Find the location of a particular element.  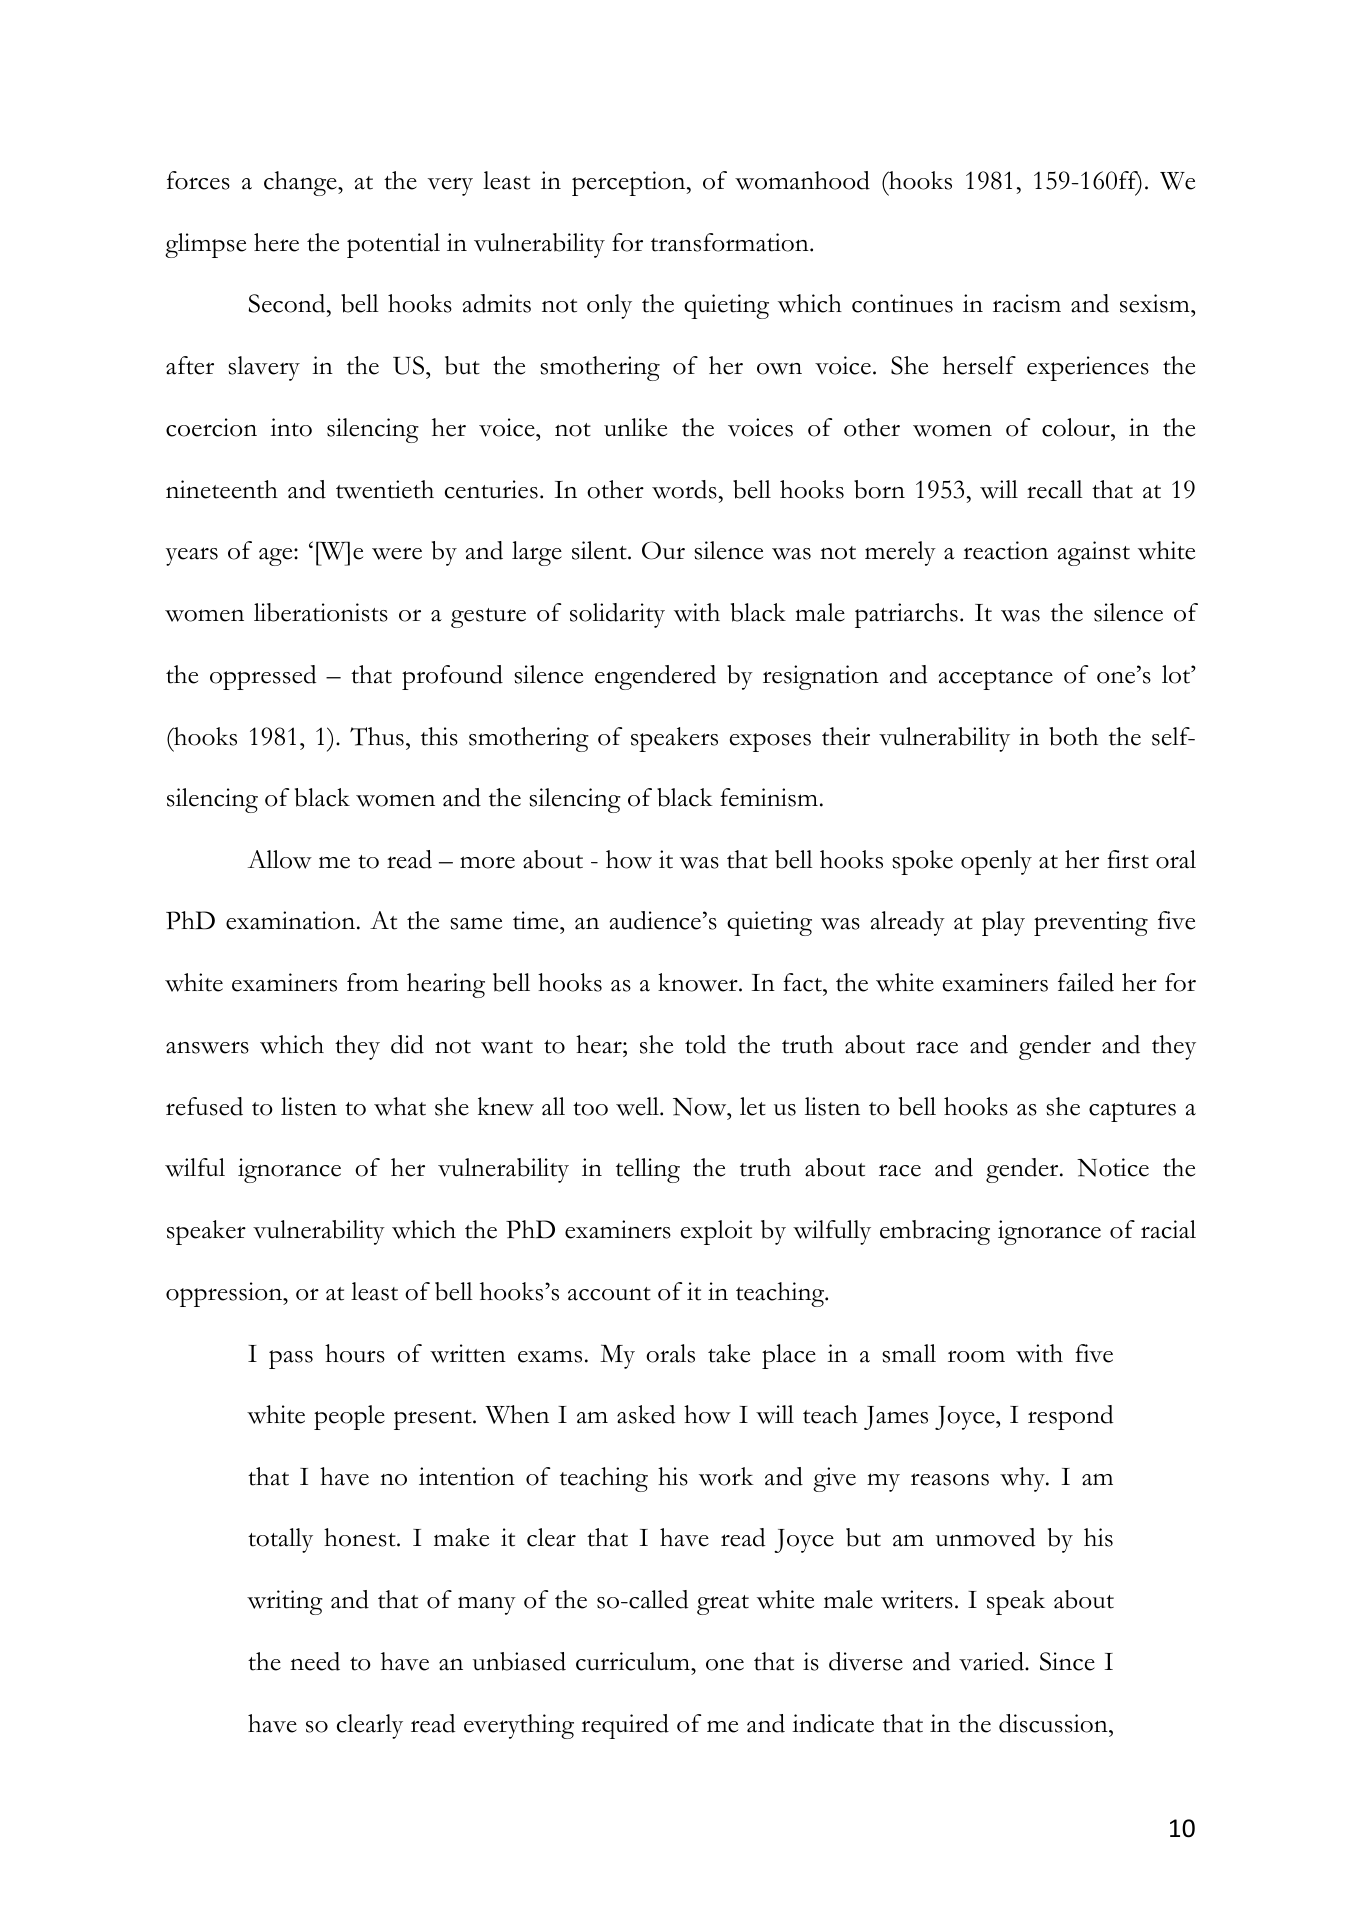

racism is located at coordinates (1027, 303).
